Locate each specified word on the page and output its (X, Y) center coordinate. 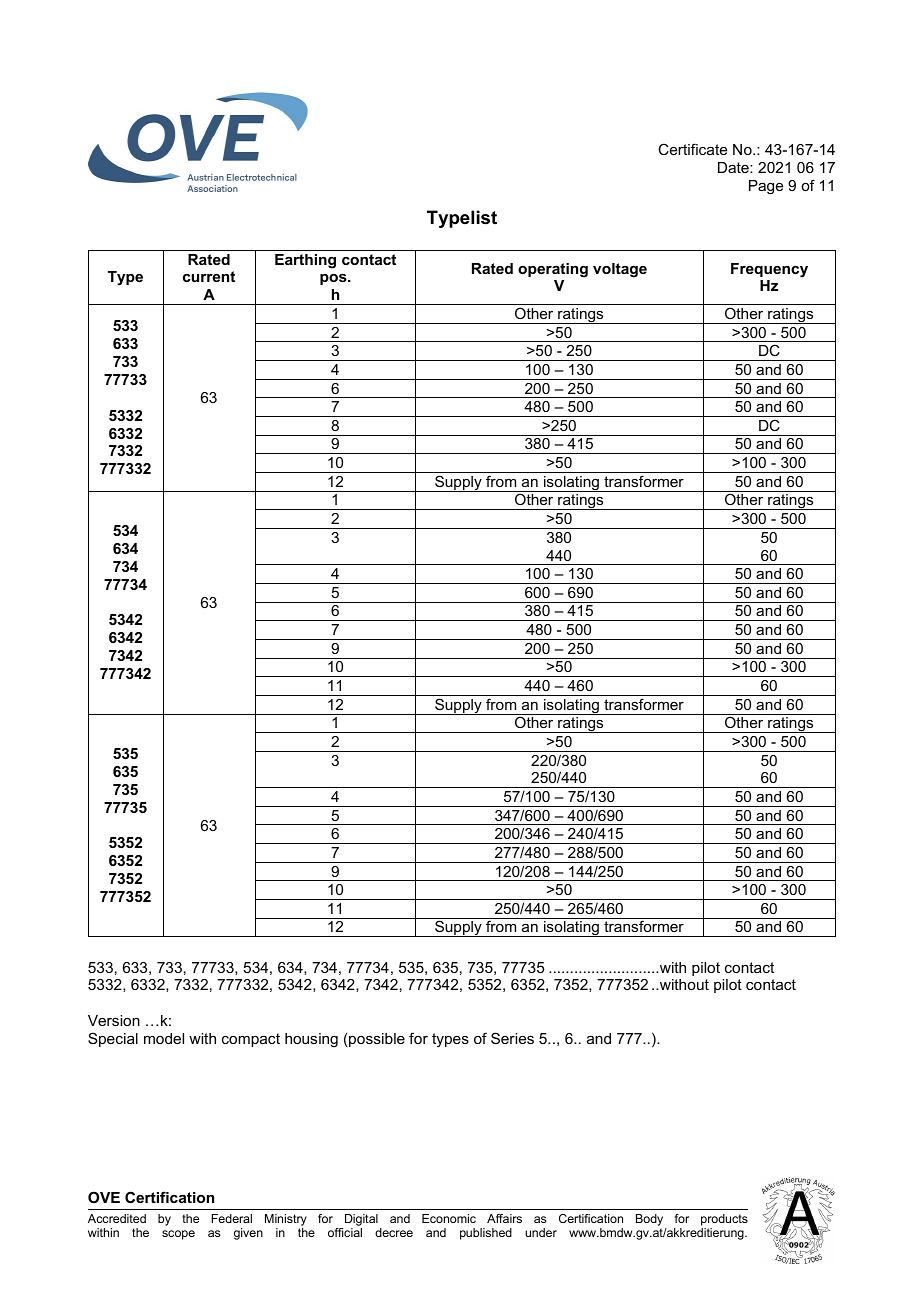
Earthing (305, 261)
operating (553, 270)
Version (114, 1020)
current (209, 276)
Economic (449, 1218)
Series (512, 1038)
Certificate (692, 149)
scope (178, 1235)
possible (377, 1040)
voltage (620, 270)
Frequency (769, 270)
